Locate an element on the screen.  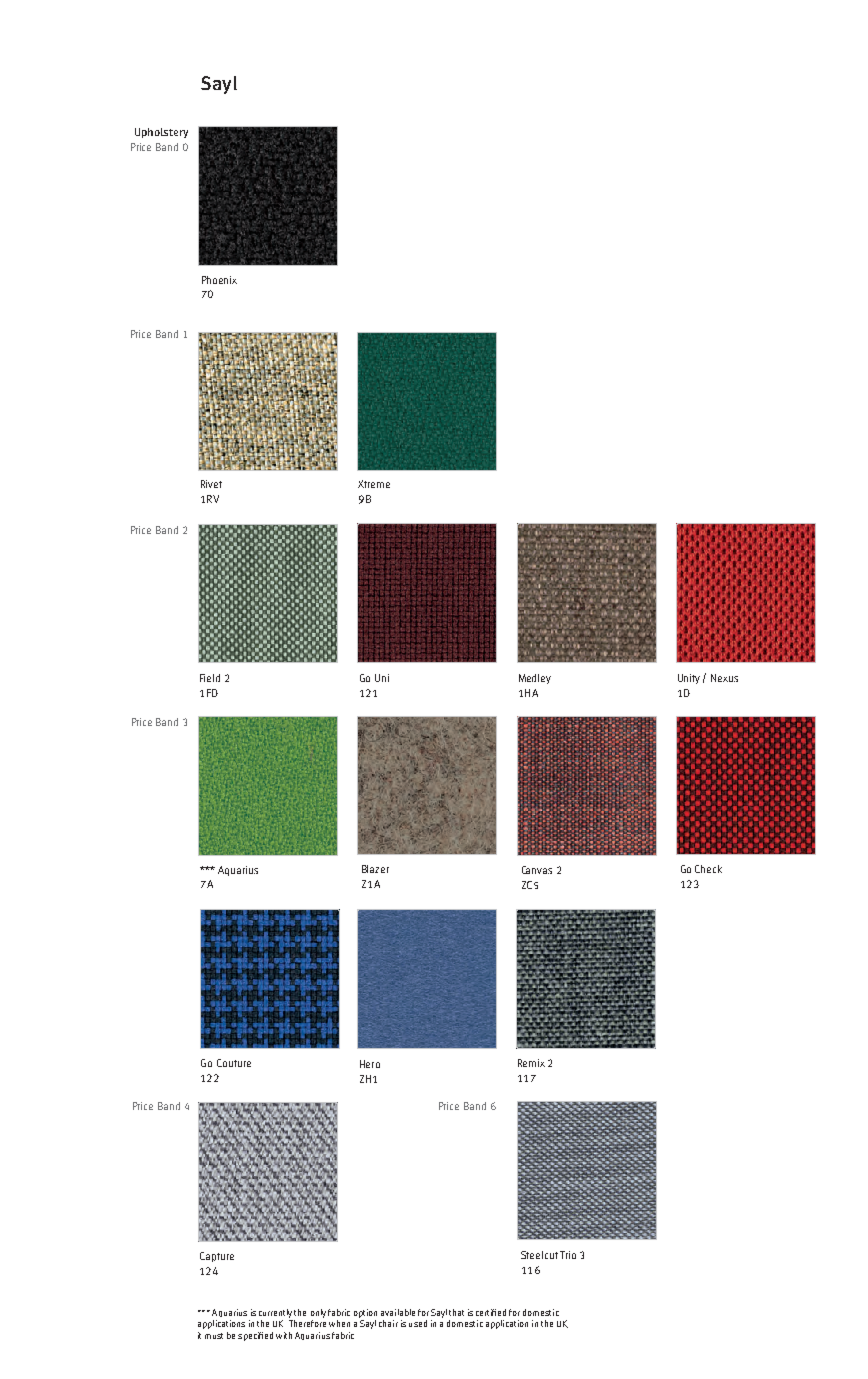
Phoenix is located at coordinates (219, 280).
